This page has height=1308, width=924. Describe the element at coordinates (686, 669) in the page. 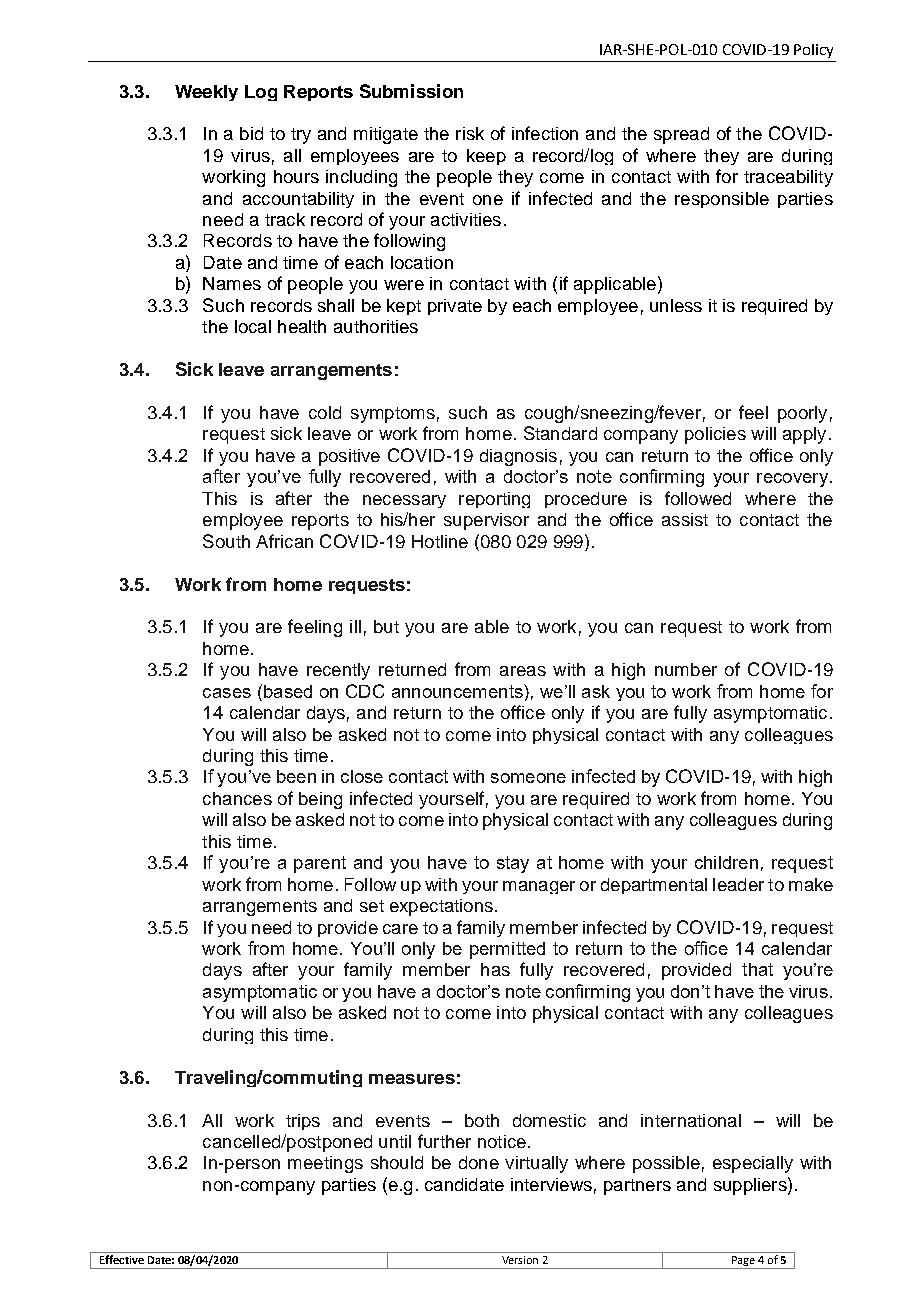

I see `number` at that location.
